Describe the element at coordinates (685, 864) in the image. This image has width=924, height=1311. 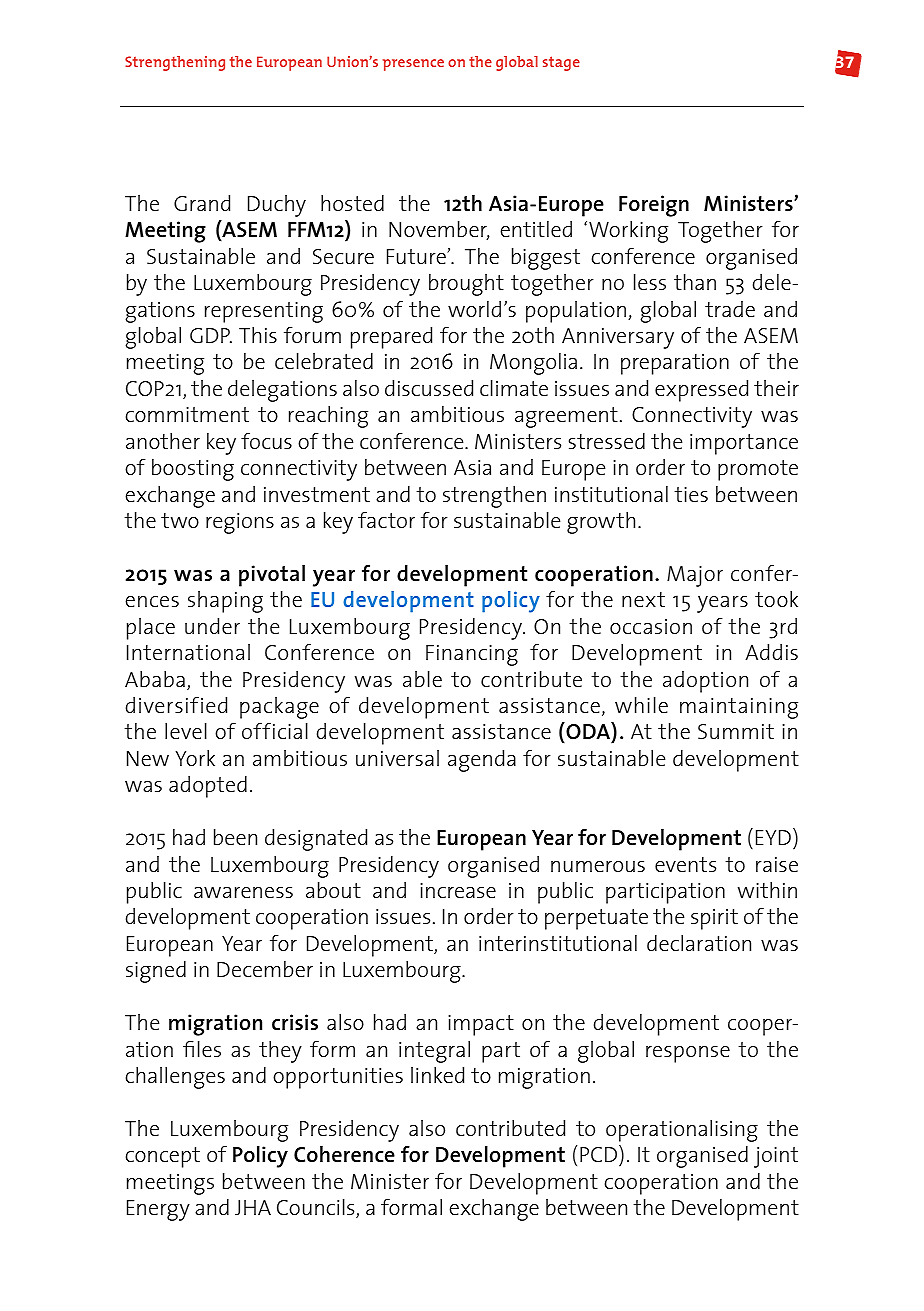
I see `events` at that location.
